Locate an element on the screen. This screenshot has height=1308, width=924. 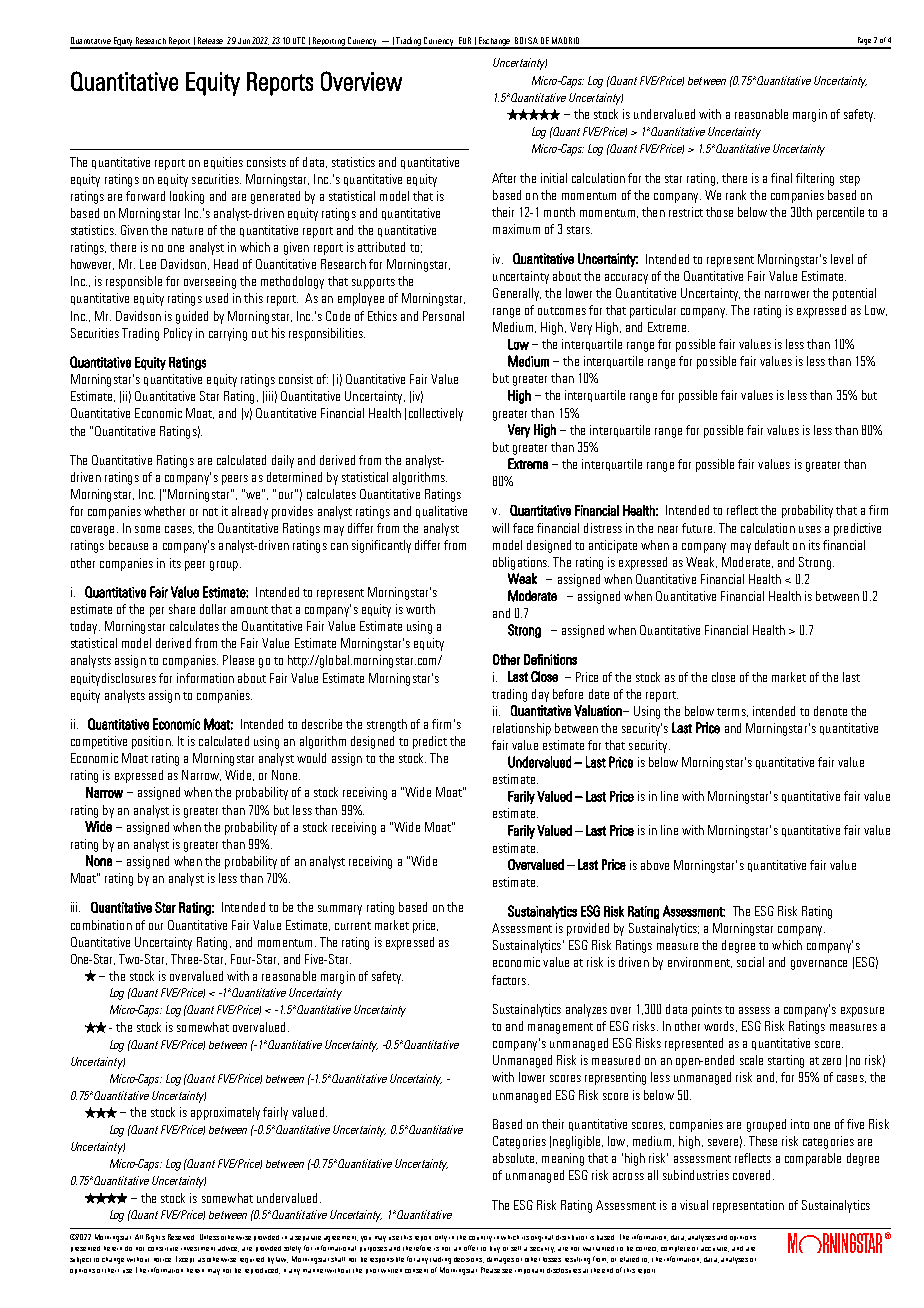
country is located at coordinates (480, 1239).
